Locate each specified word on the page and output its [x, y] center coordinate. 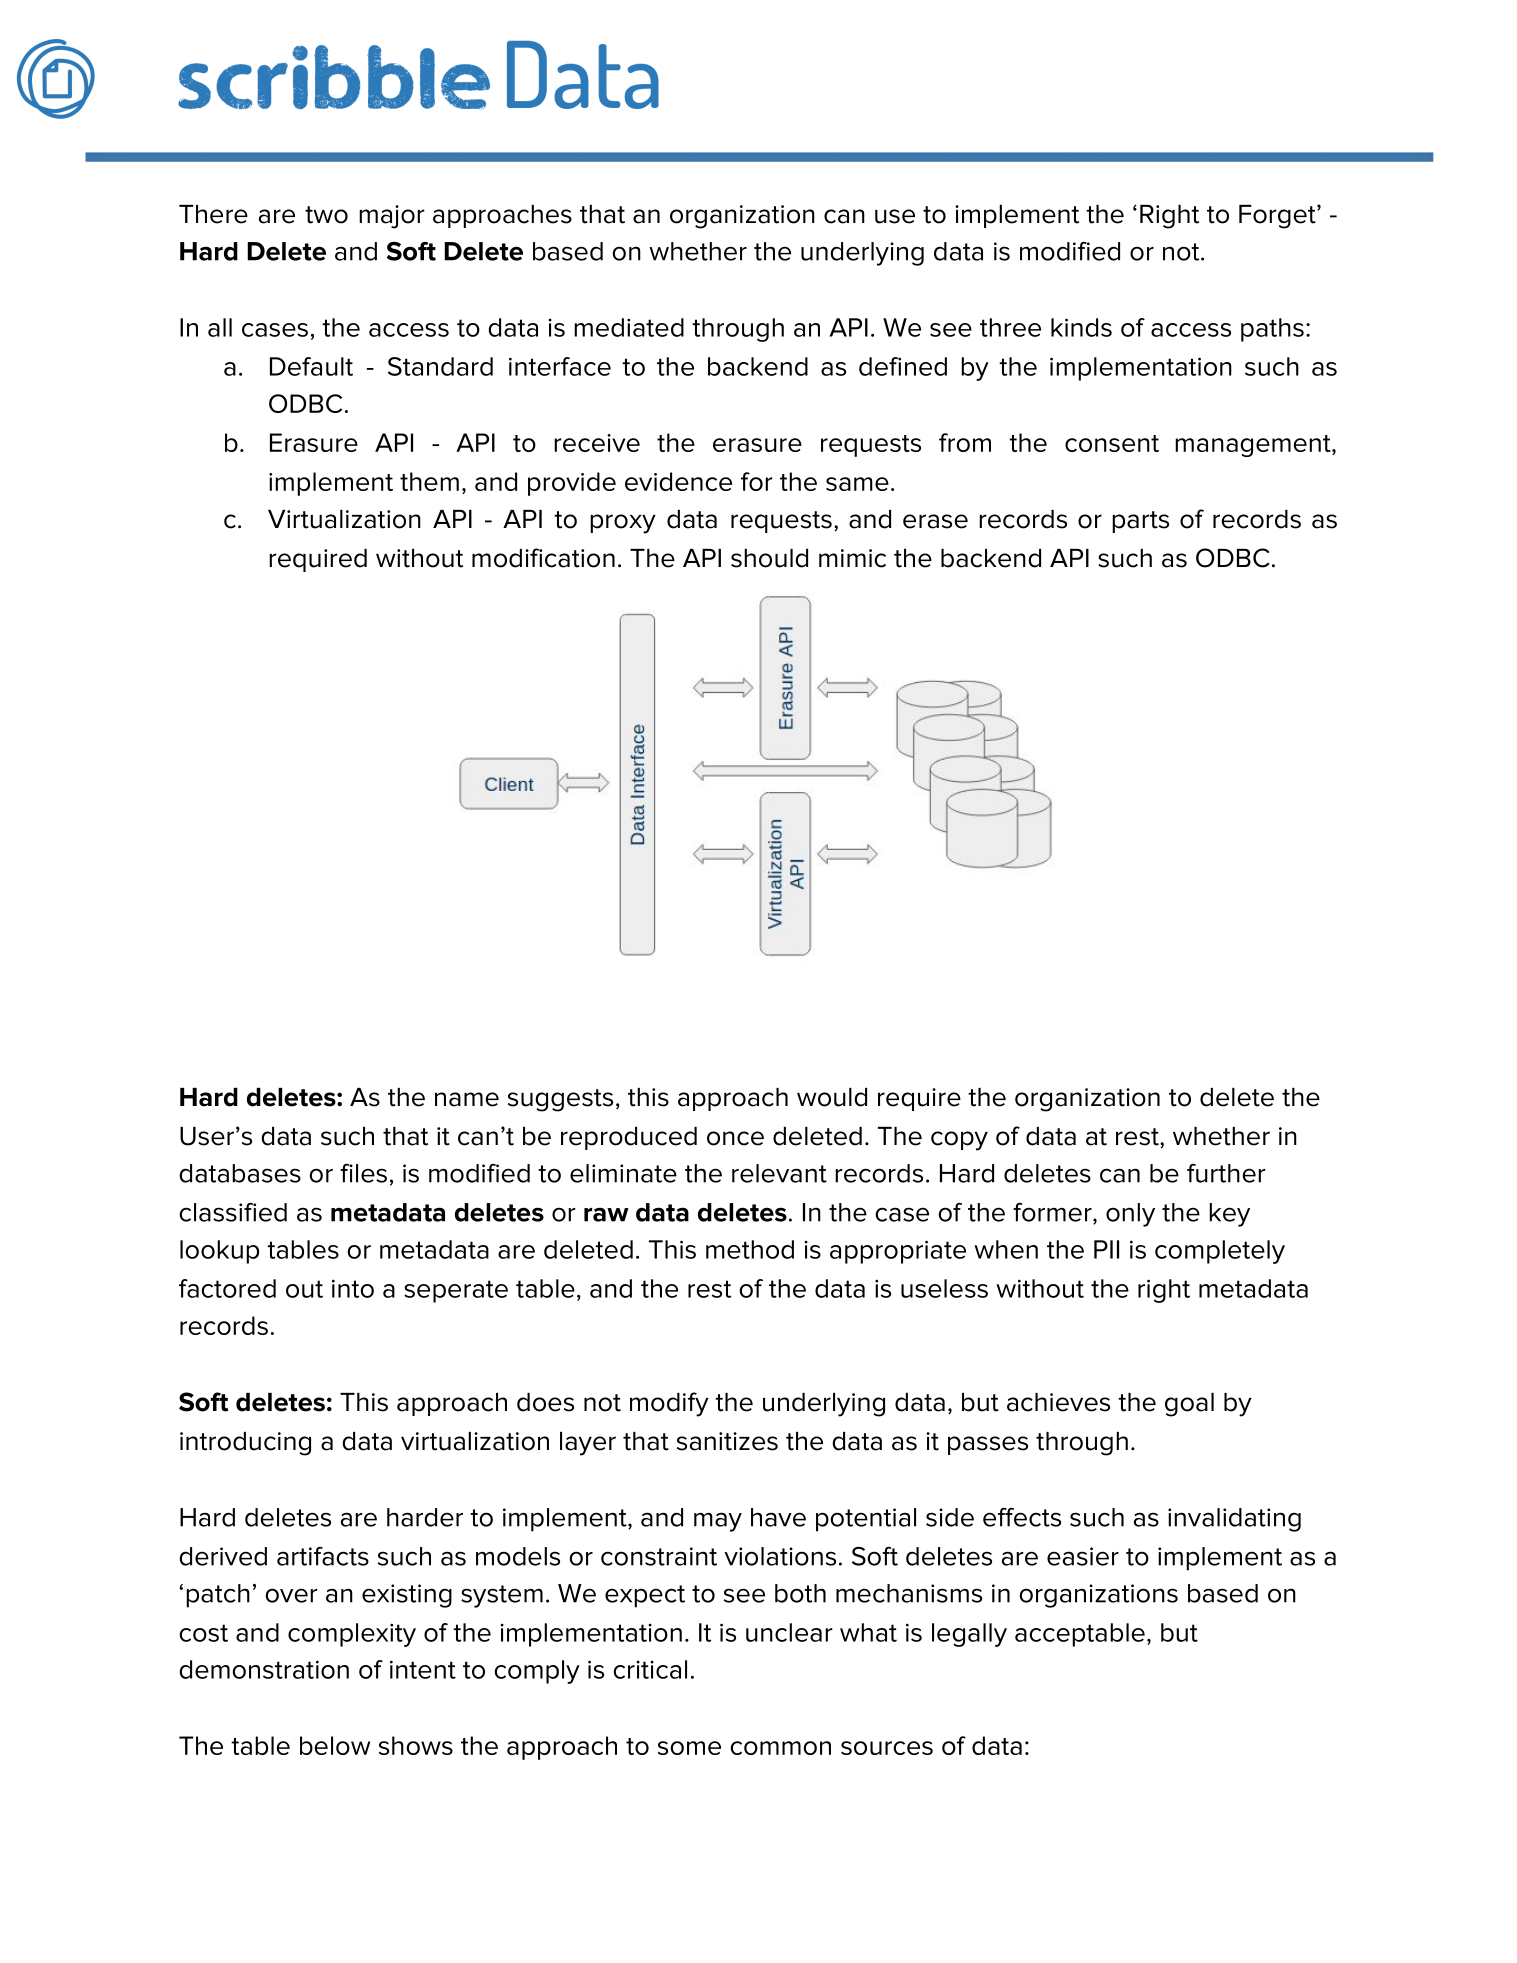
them [429, 481]
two [326, 215]
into [353, 1288]
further [1226, 1173]
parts [1140, 522]
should [769, 558]
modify [669, 1404]
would [832, 1097]
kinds [1081, 327]
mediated [629, 327]
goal [1189, 1405]
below [335, 1745]
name [467, 1099]
